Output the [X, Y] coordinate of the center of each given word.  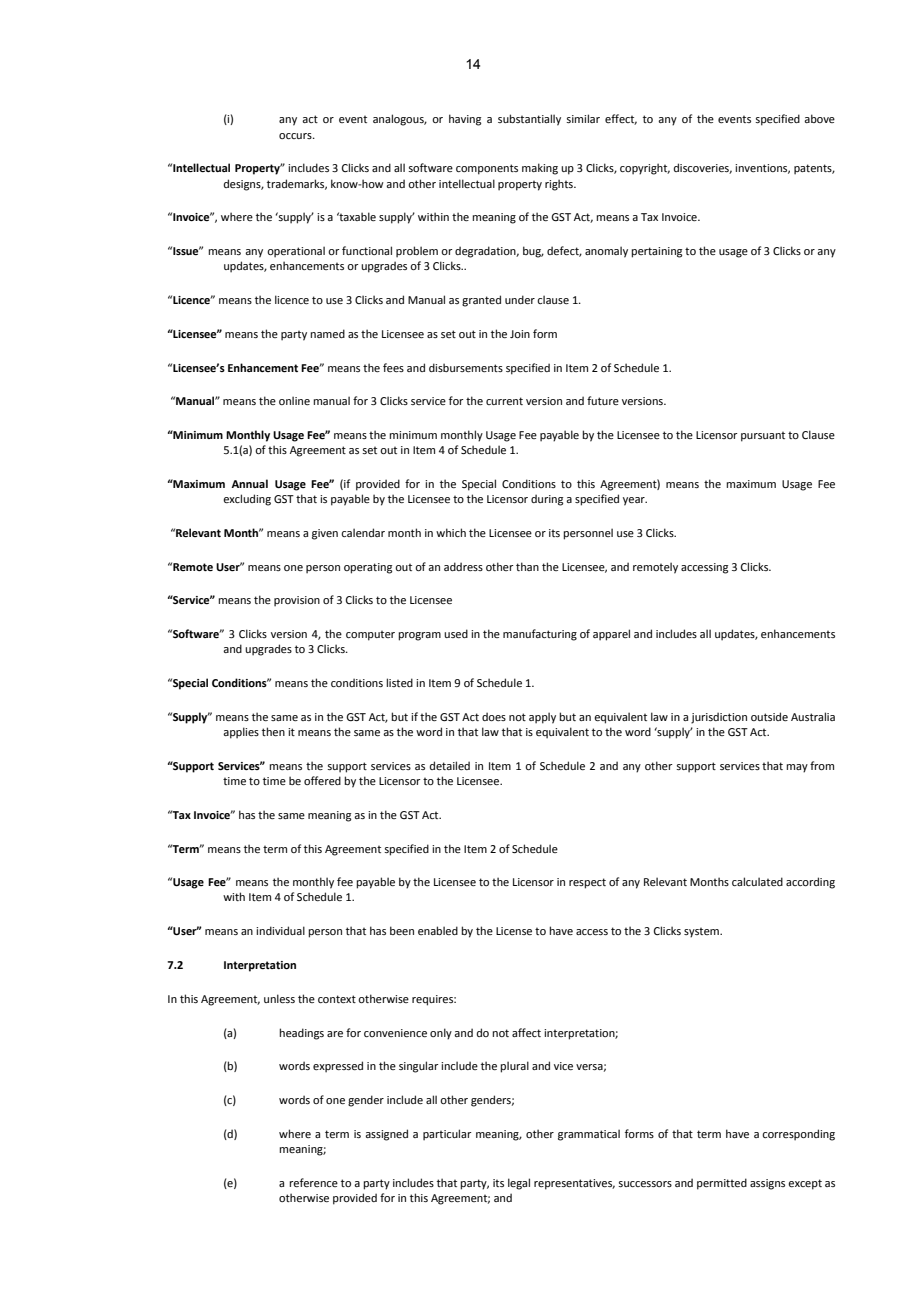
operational [296, 252]
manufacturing [540, 635]
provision [297, 601]
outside [769, 716]
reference [313, 1182]
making [540, 169]
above [819, 118]
